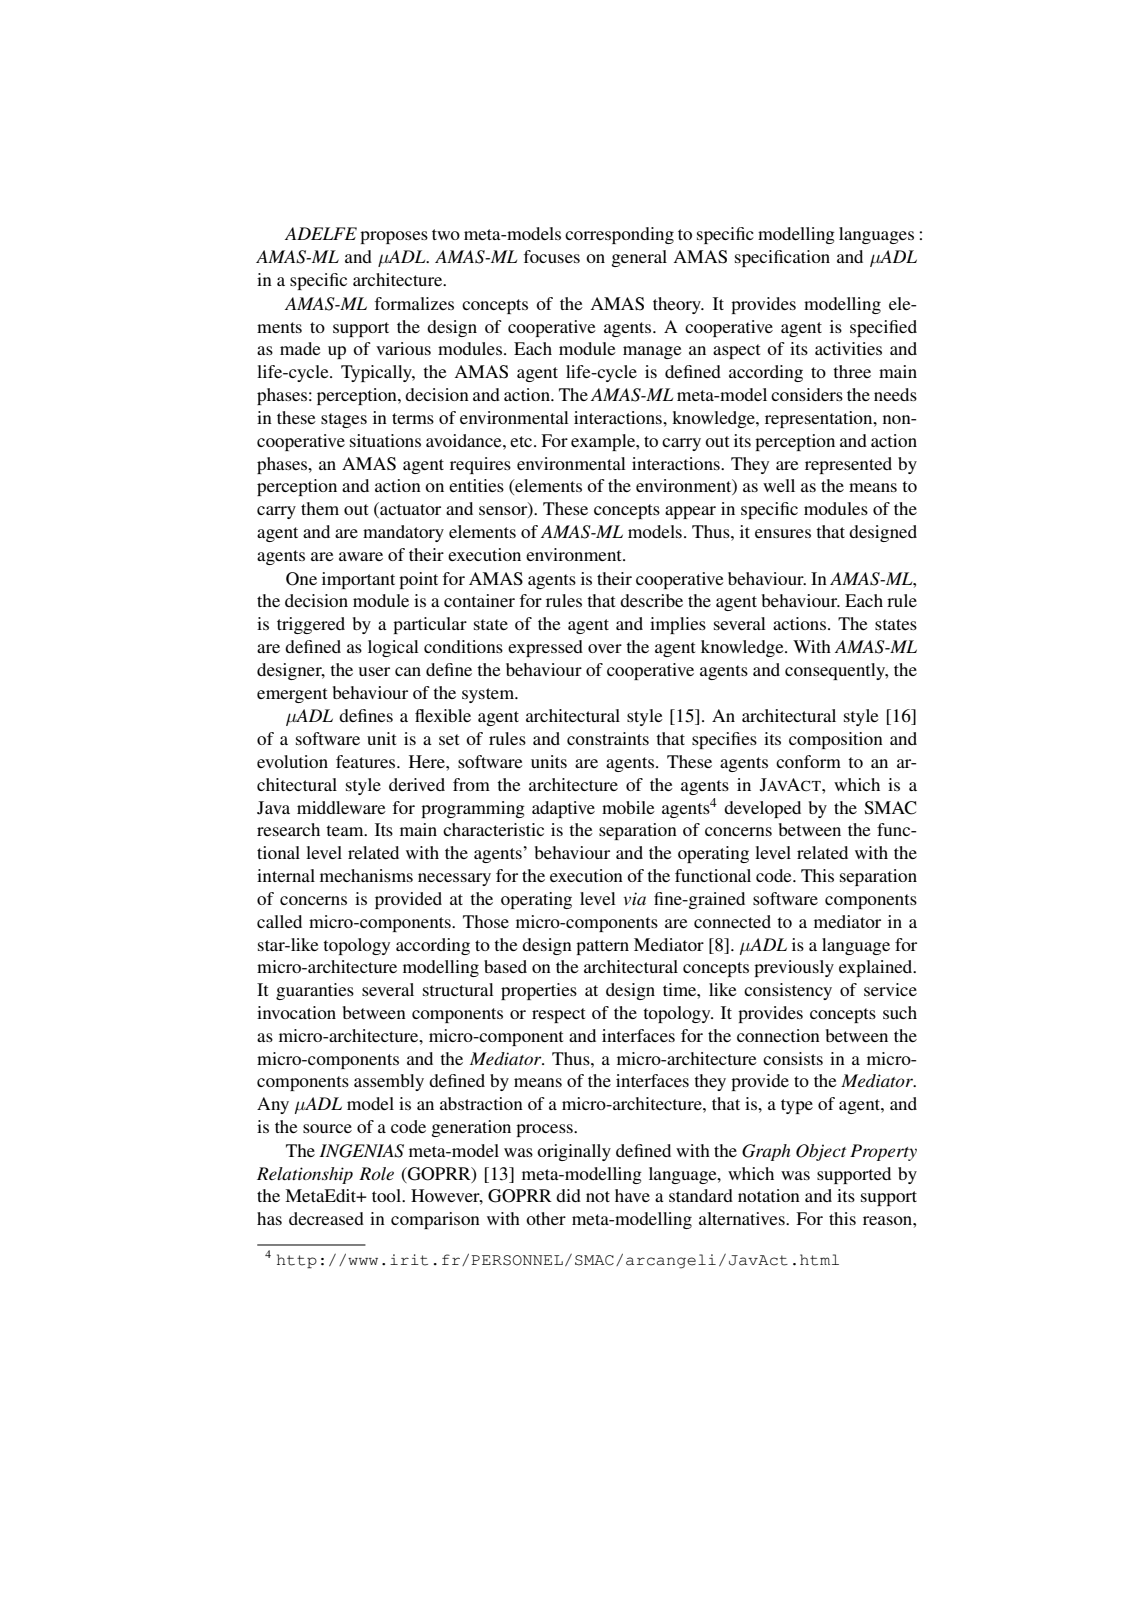 The width and height of the screenshot is (1136, 1607). Describe the element at coordinates (608, 738) in the screenshot. I see `constraints` at that location.
